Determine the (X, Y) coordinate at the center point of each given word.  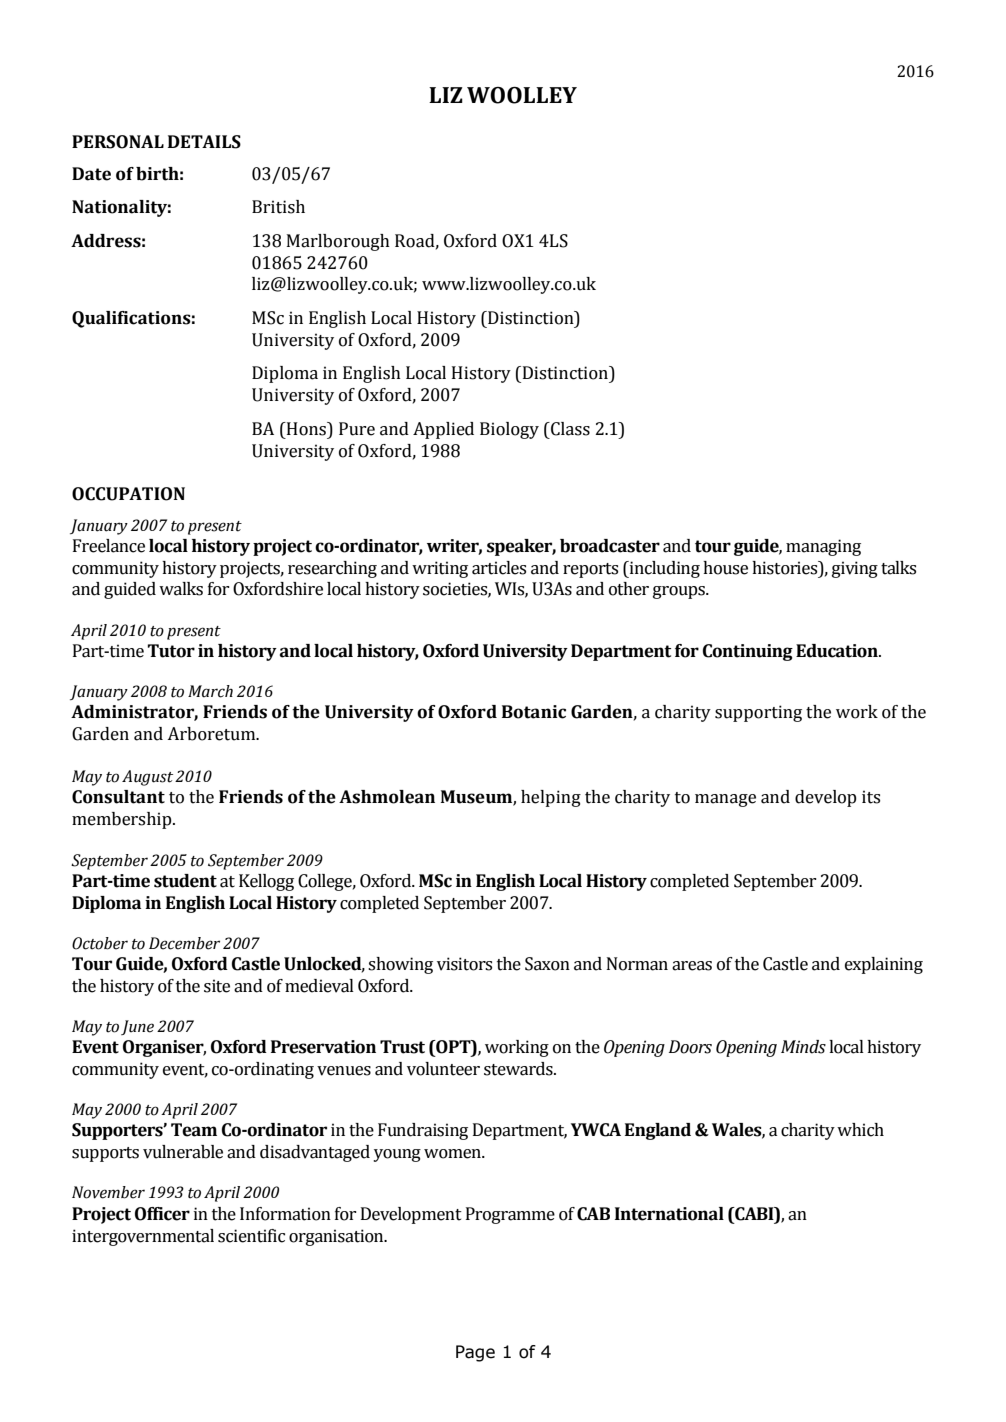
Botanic (534, 712)
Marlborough (338, 242)
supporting (758, 713)
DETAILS (204, 142)
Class (569, 429)
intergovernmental (143, 1237)
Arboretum (212, 734)
